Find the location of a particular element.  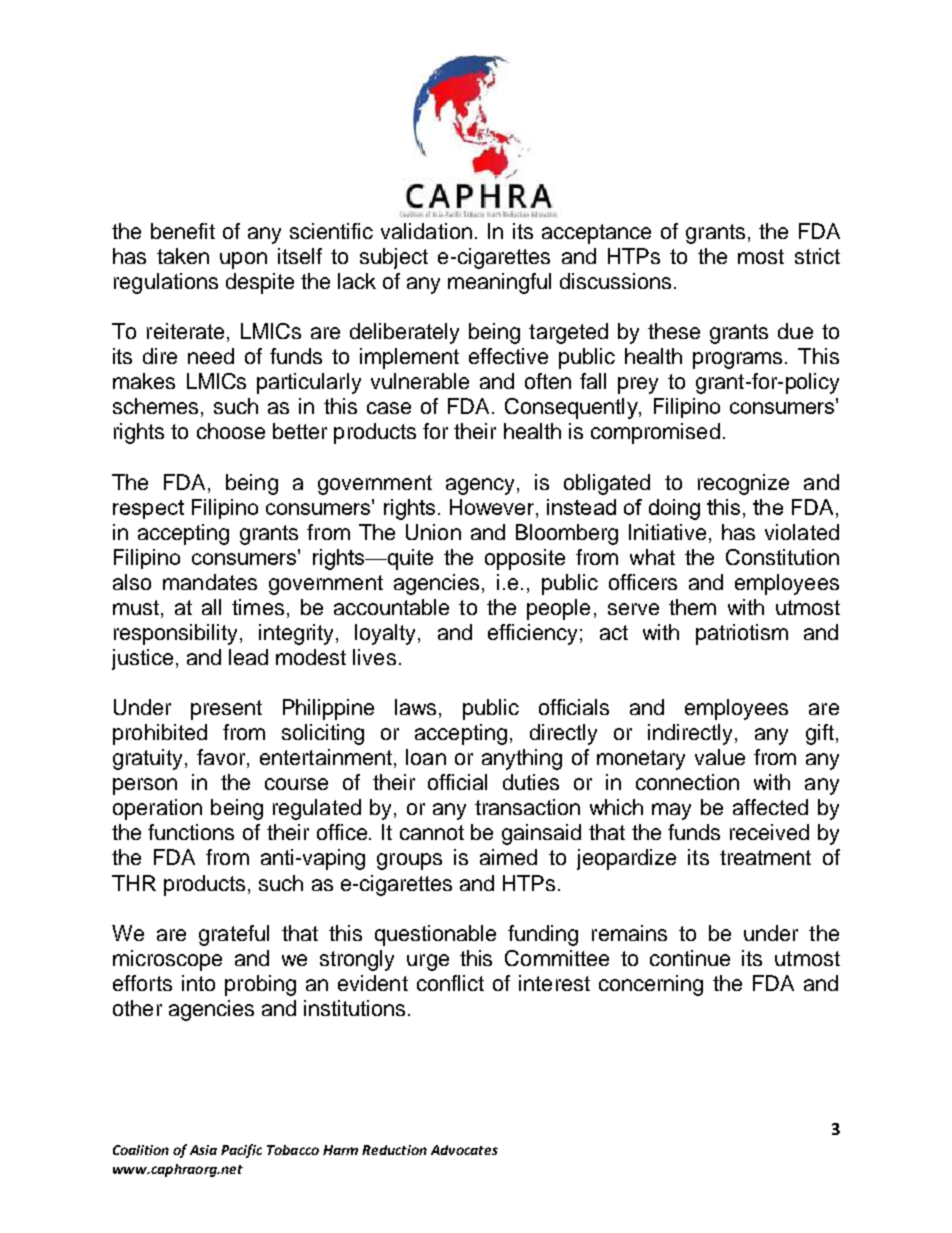

cannot is located at coordinates (432, 832).
